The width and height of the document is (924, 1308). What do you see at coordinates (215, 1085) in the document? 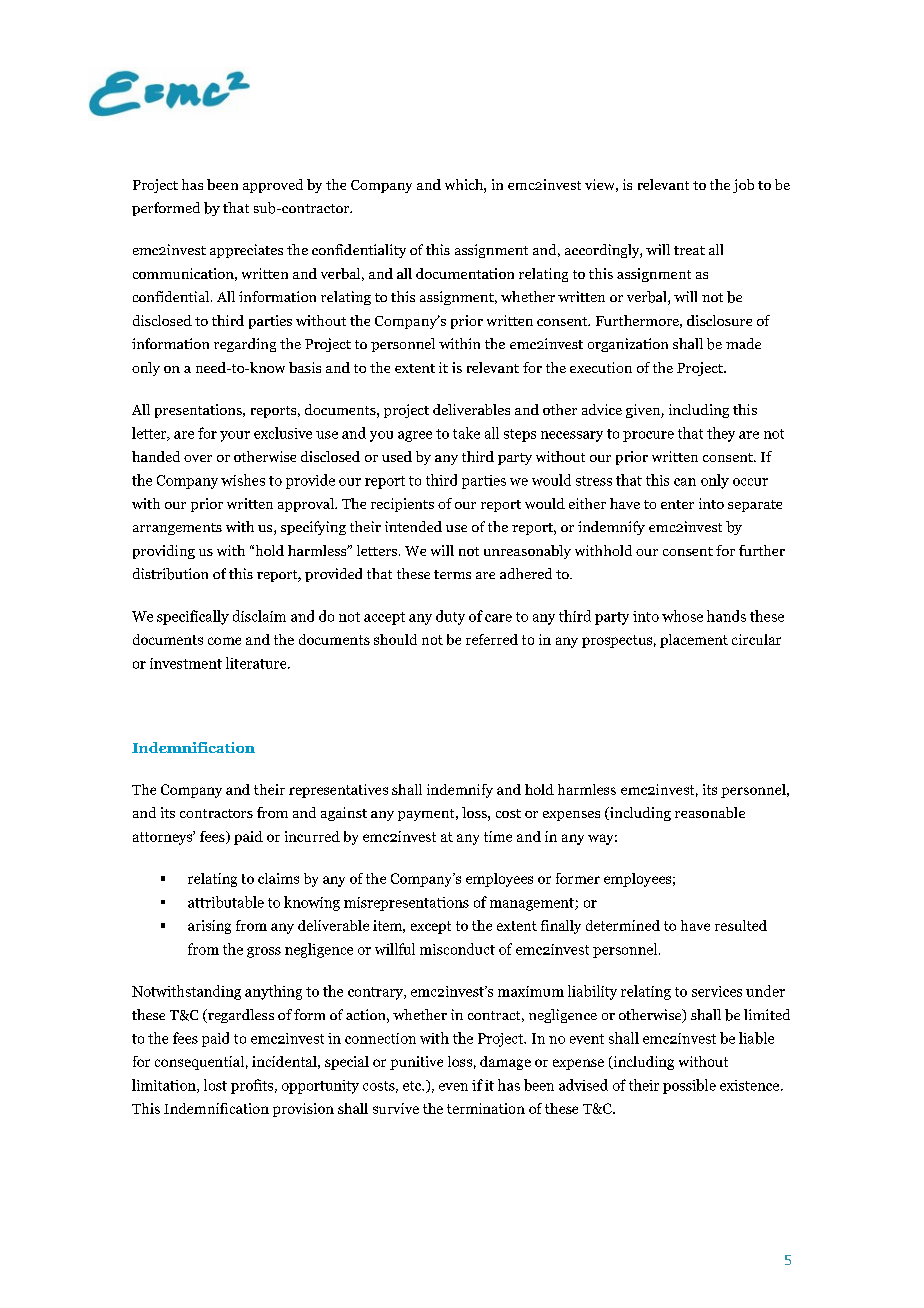
I see `lost` at bounding box center [215, 1085].
